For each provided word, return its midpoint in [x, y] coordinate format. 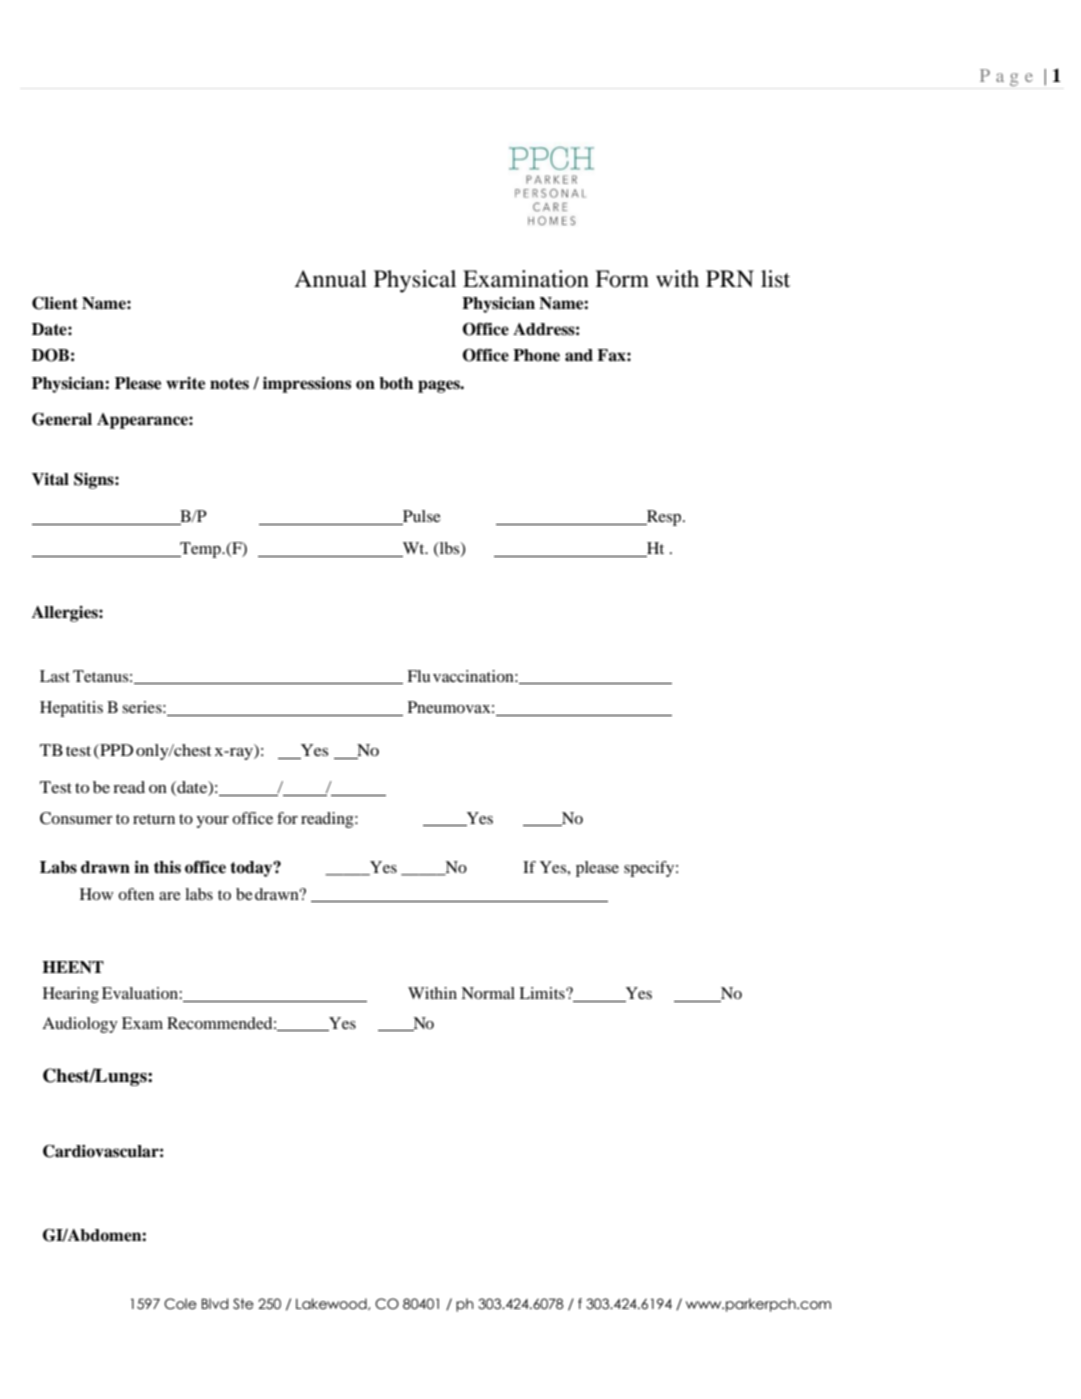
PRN [730, 278]
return [154, 819]
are [170, 896]
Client [55, 303]
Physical [415, 281]
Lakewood [332, 1304]
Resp [664, 518]
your [212, 822]
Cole [180, 1304]
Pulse [421, 517]
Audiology [80, 1025]
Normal [488, 993]
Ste [243, 1304]
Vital [50, 479]
